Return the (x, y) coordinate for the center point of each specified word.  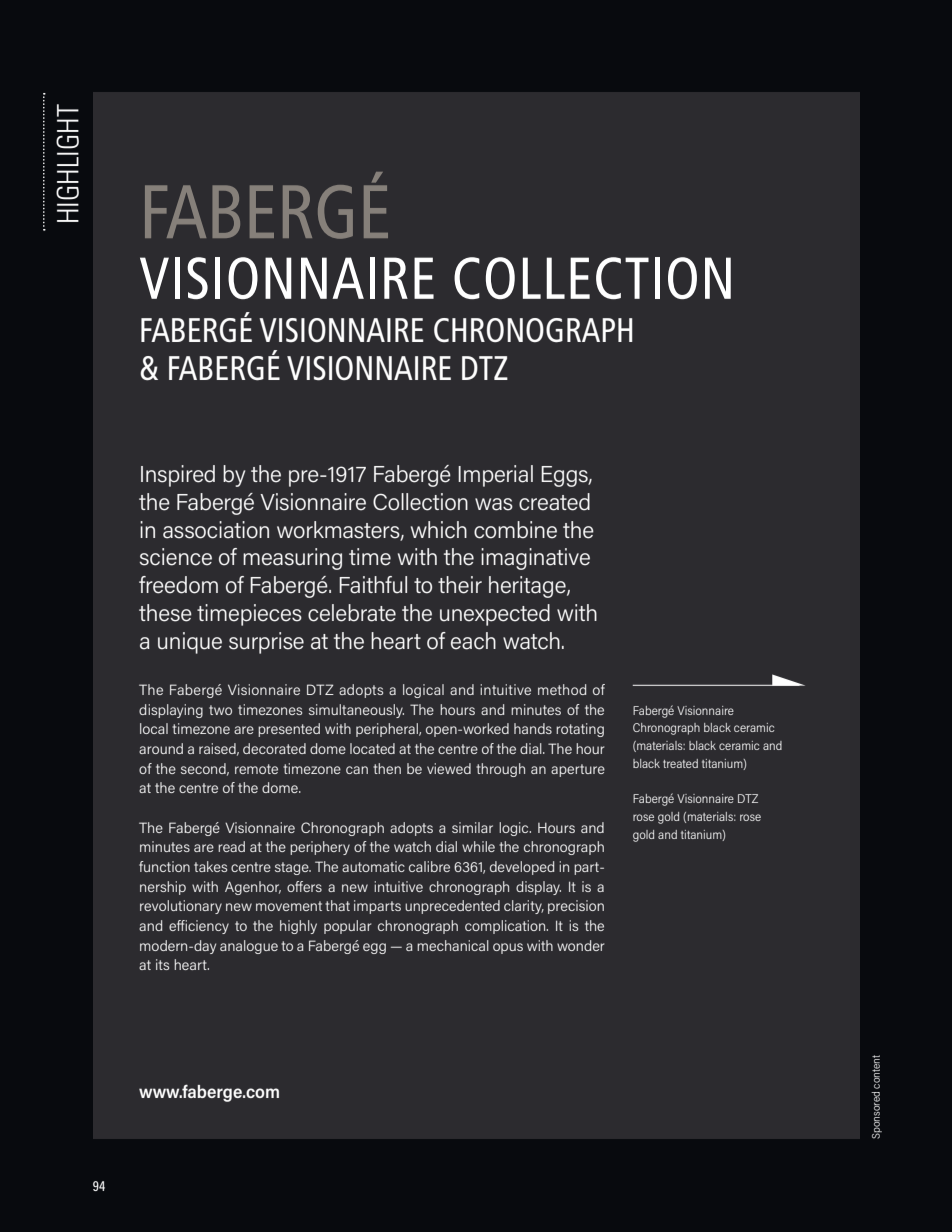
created (554, 502)
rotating (580, 730)
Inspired (178, 476)
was (494, 504)
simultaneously (356, 711)
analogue (249, 947)
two (220, 710)
